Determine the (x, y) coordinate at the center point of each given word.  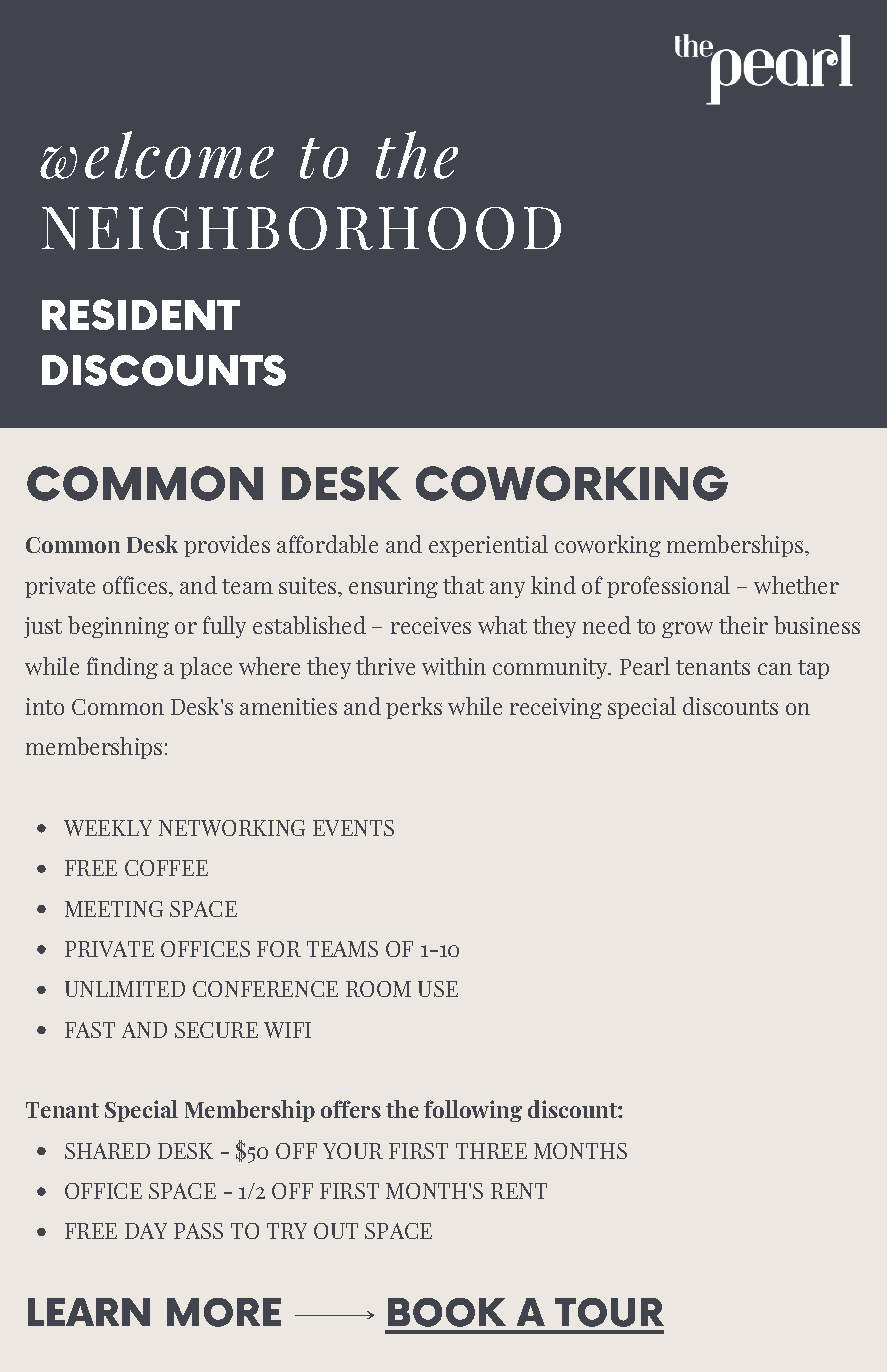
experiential (488, 546)
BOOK (447, 1312)
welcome (157, 155)
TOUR (609, 1312)
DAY (146, 1231)
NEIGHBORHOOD (301, 228)
